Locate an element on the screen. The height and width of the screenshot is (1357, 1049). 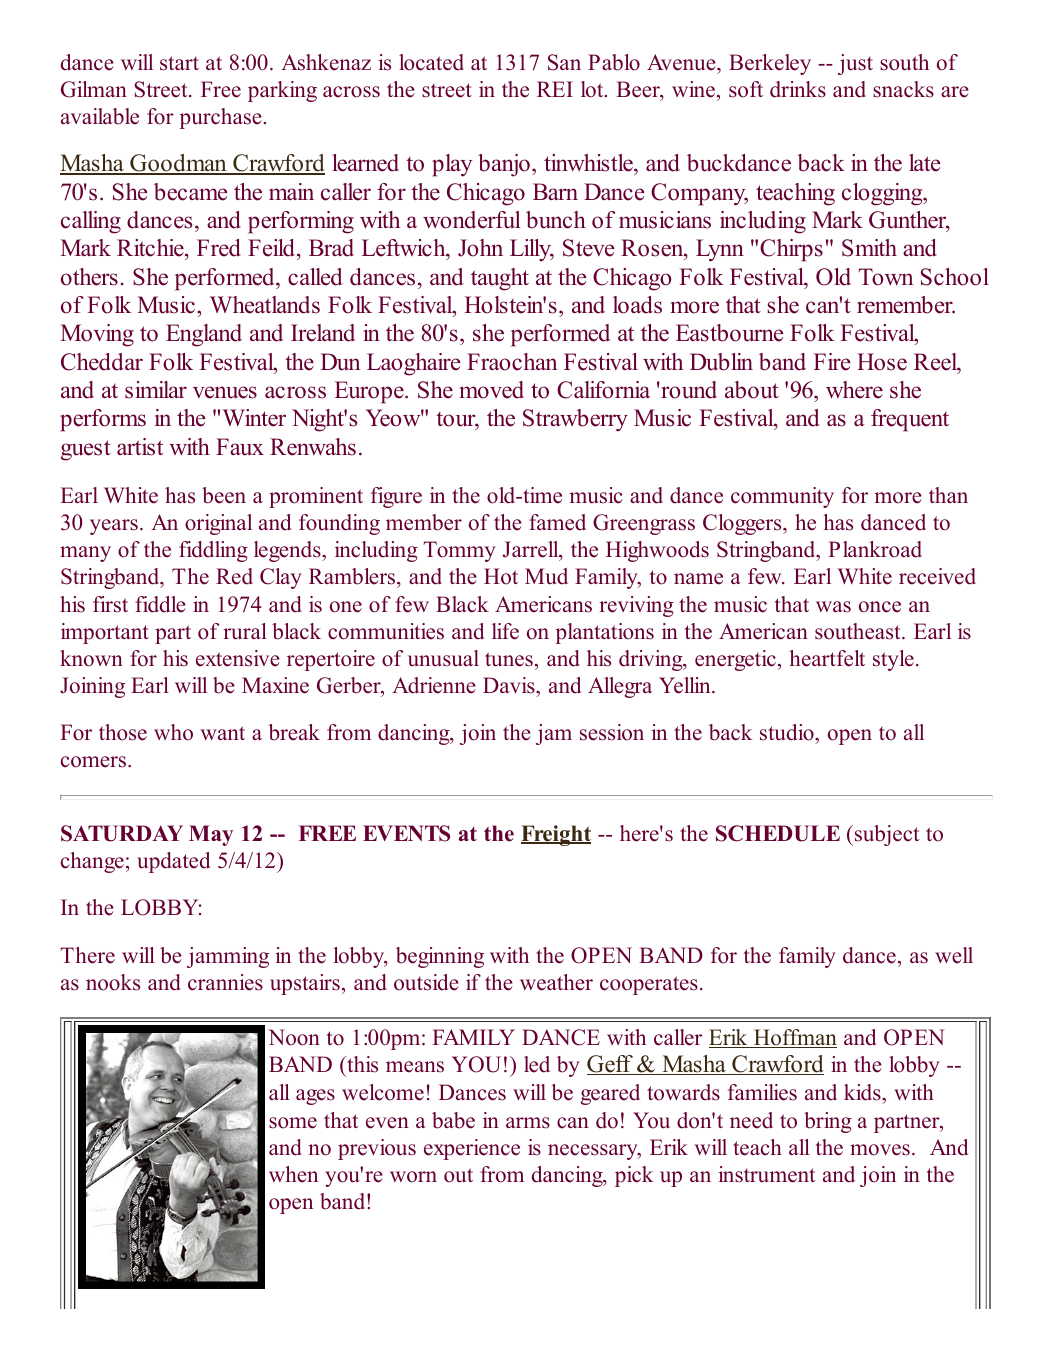
arms is located at coordinates (528, 1123).
